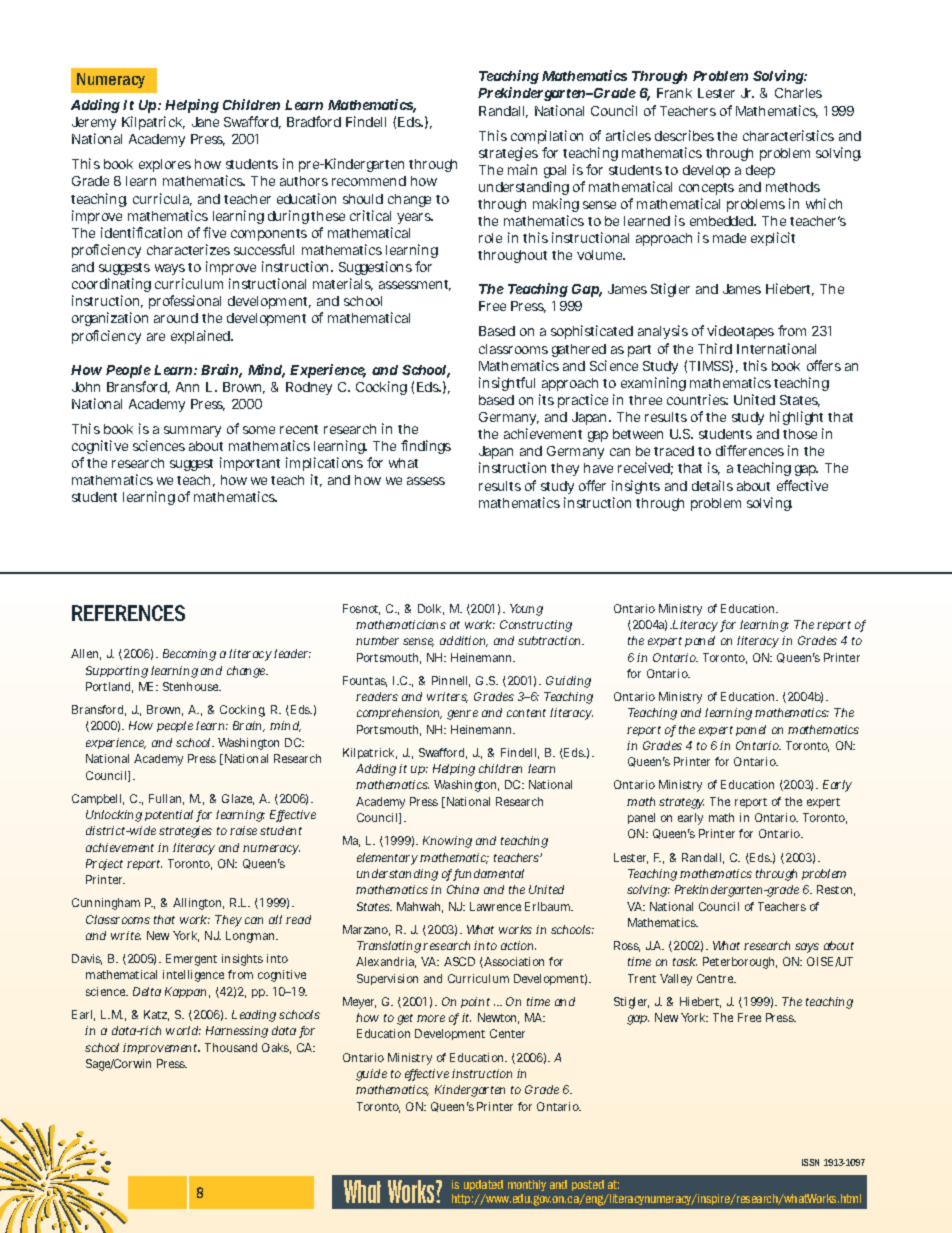 This document has width=952, height=1233. Describe the element at coordinates (750, 450) in the document. I see `differences` at that location.
